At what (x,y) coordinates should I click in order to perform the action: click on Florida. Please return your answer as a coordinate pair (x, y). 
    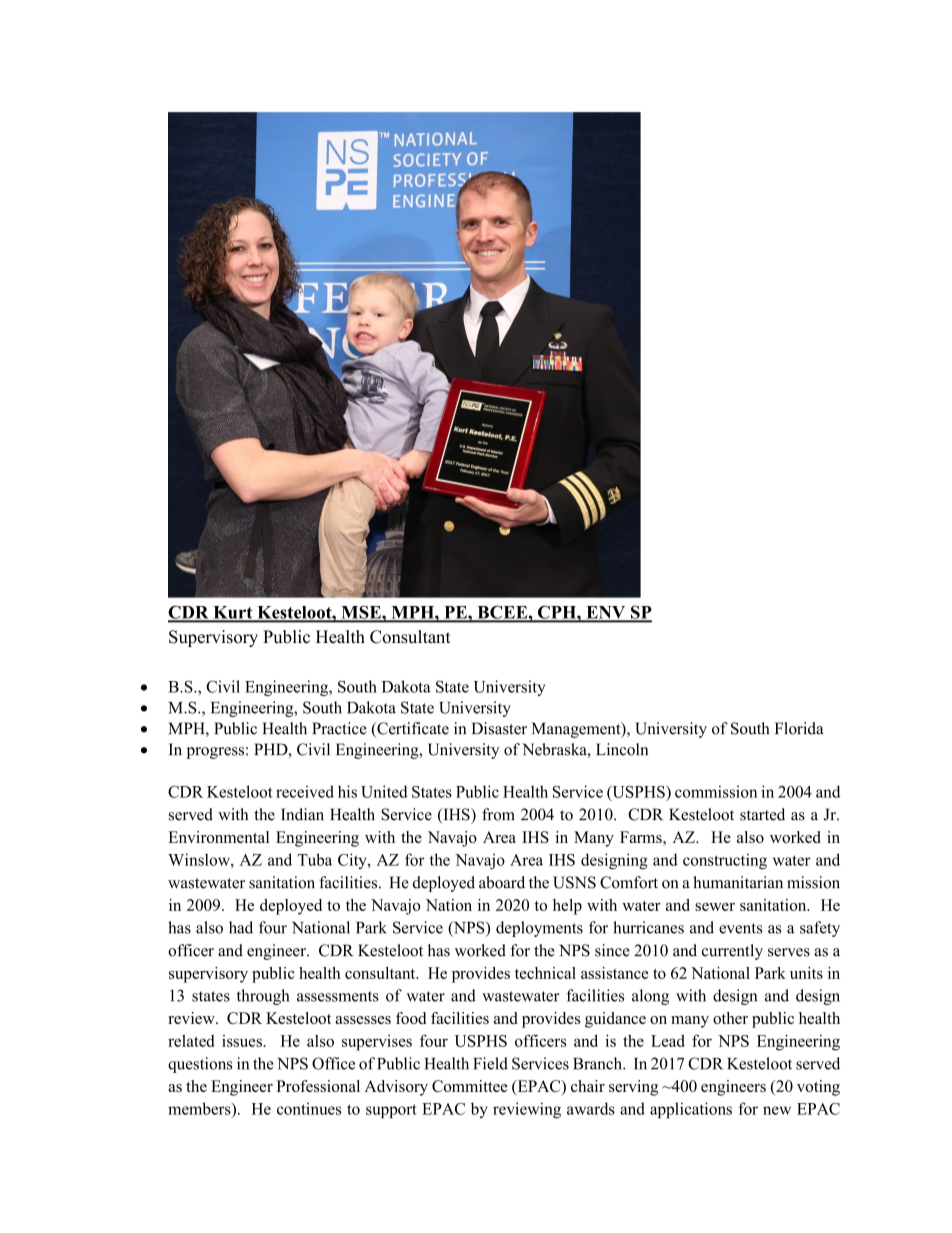
    Looking at the image, I should click on (799, 728).
